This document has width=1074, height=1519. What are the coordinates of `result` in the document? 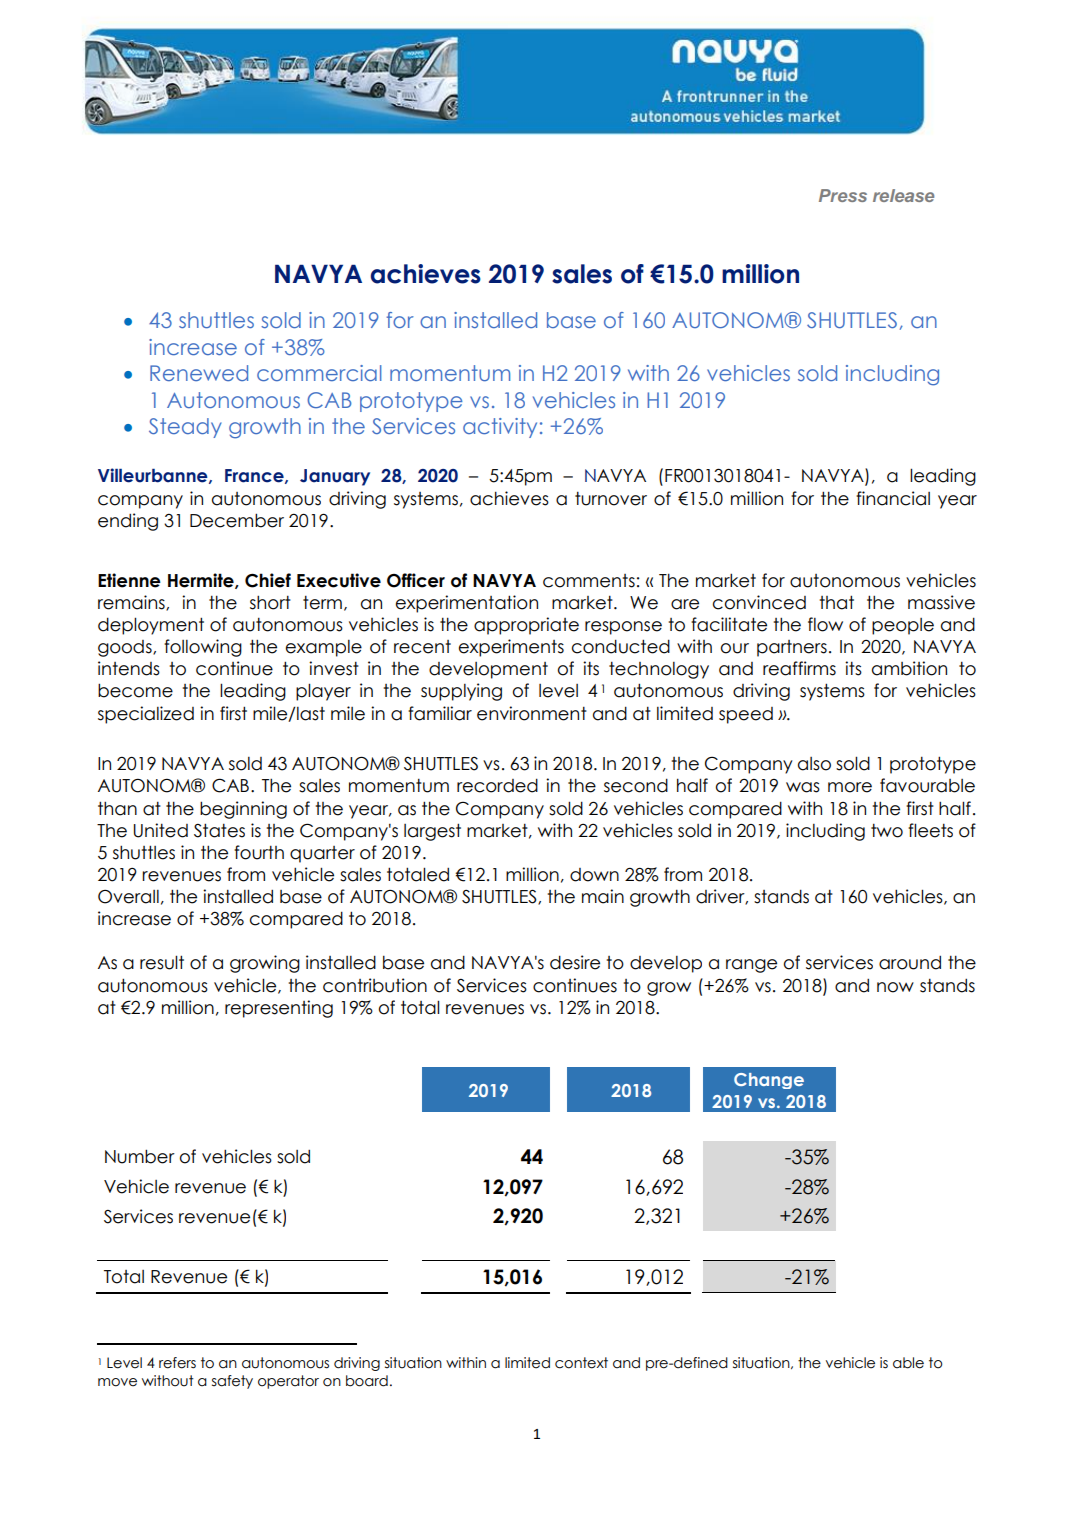 It's located at (162, 962).
